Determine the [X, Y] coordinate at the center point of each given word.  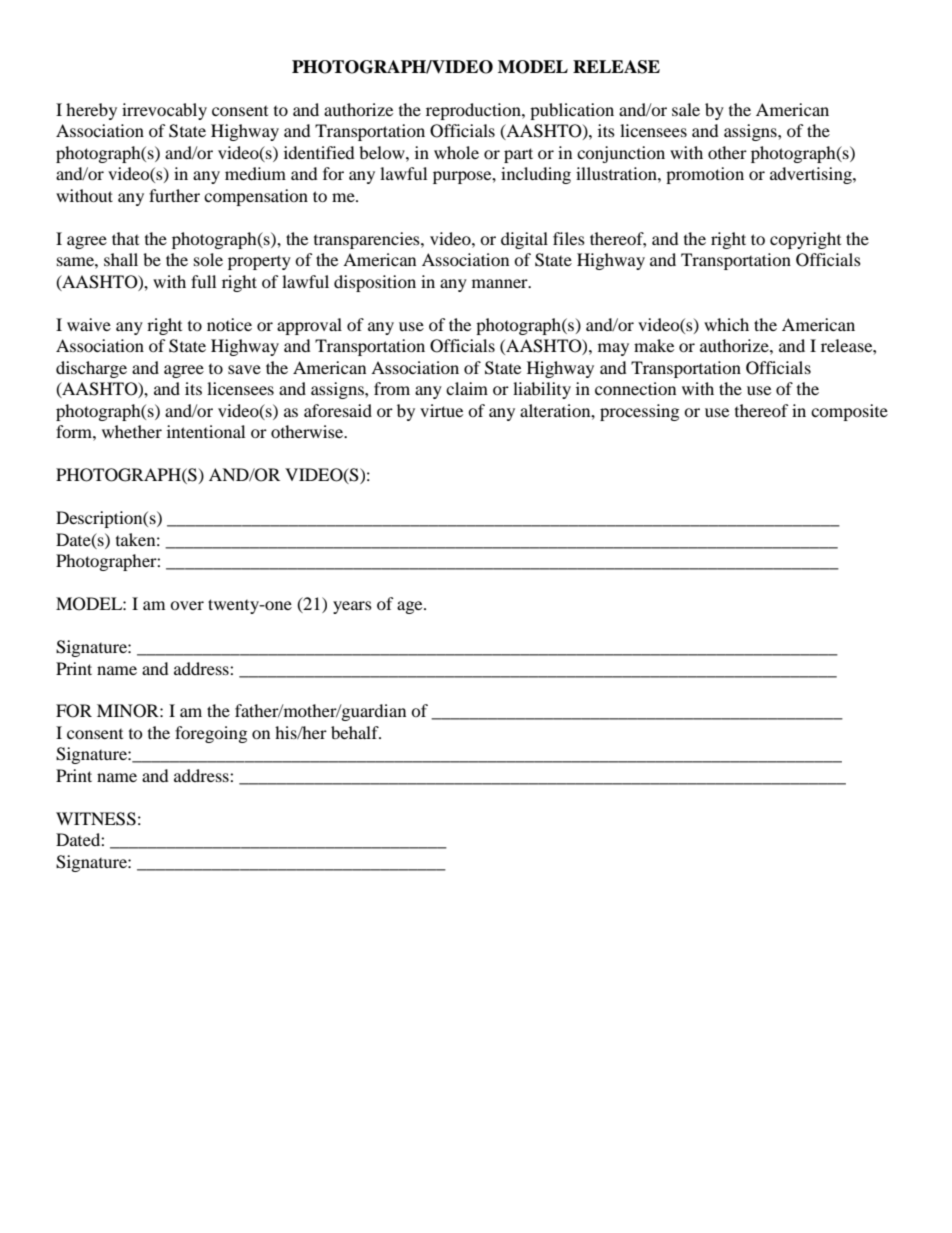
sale [686, 109]
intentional [206, 431]
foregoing [211, 734]
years [352, 607]
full [203, 281]
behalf [356, 732]
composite [849, 412]
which [726, 324]
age [411, 607]
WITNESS [96, 819]
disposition [375, 283]
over [187, 605]
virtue [441, 410]
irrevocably [164, 111]
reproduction [474, 111]
